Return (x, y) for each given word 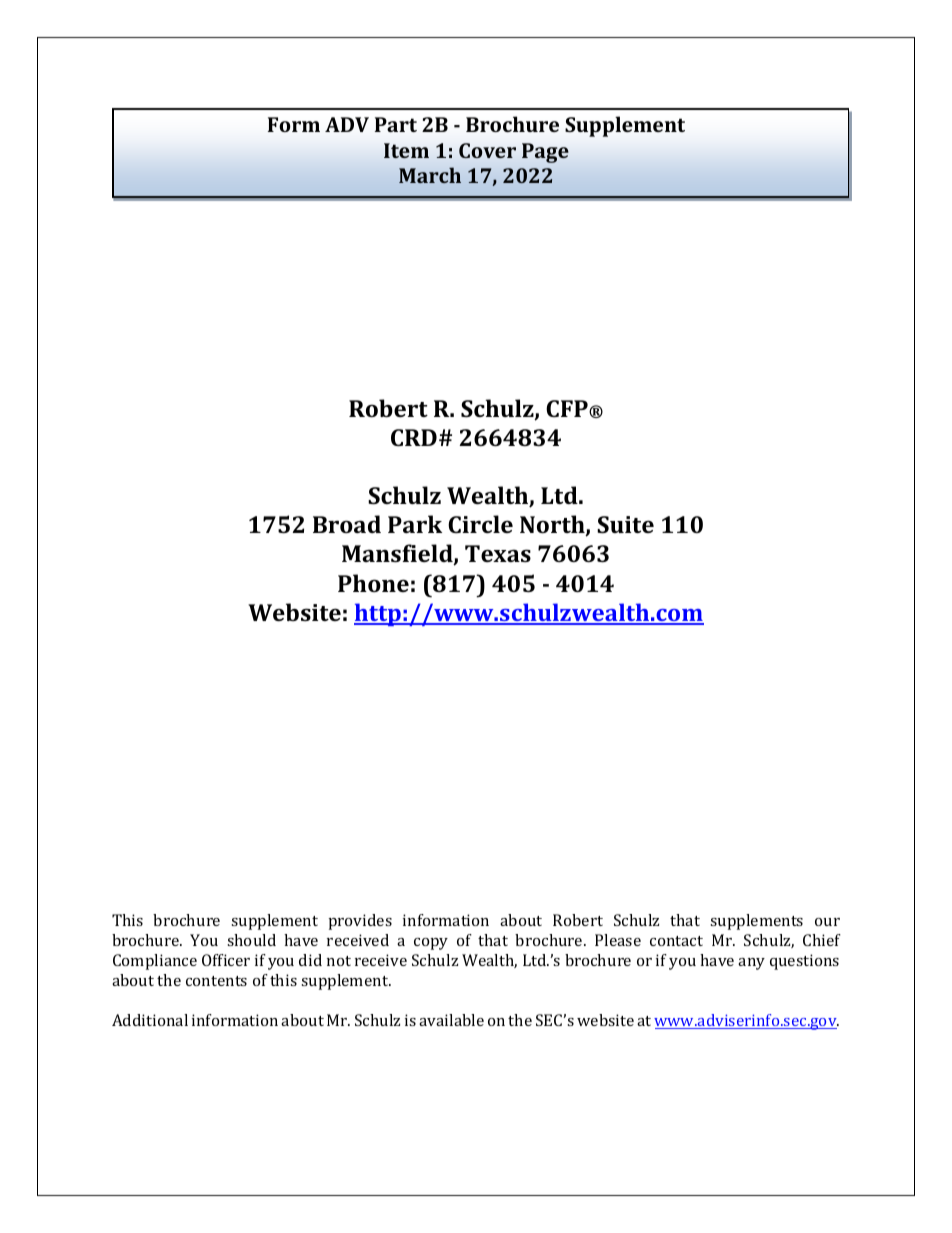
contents (216, 981)
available (451, 1020)
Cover (487, 150)
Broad (347, 524)
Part (396, 124)
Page (545, 153)
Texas (498, 553)
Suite (625, 524)
